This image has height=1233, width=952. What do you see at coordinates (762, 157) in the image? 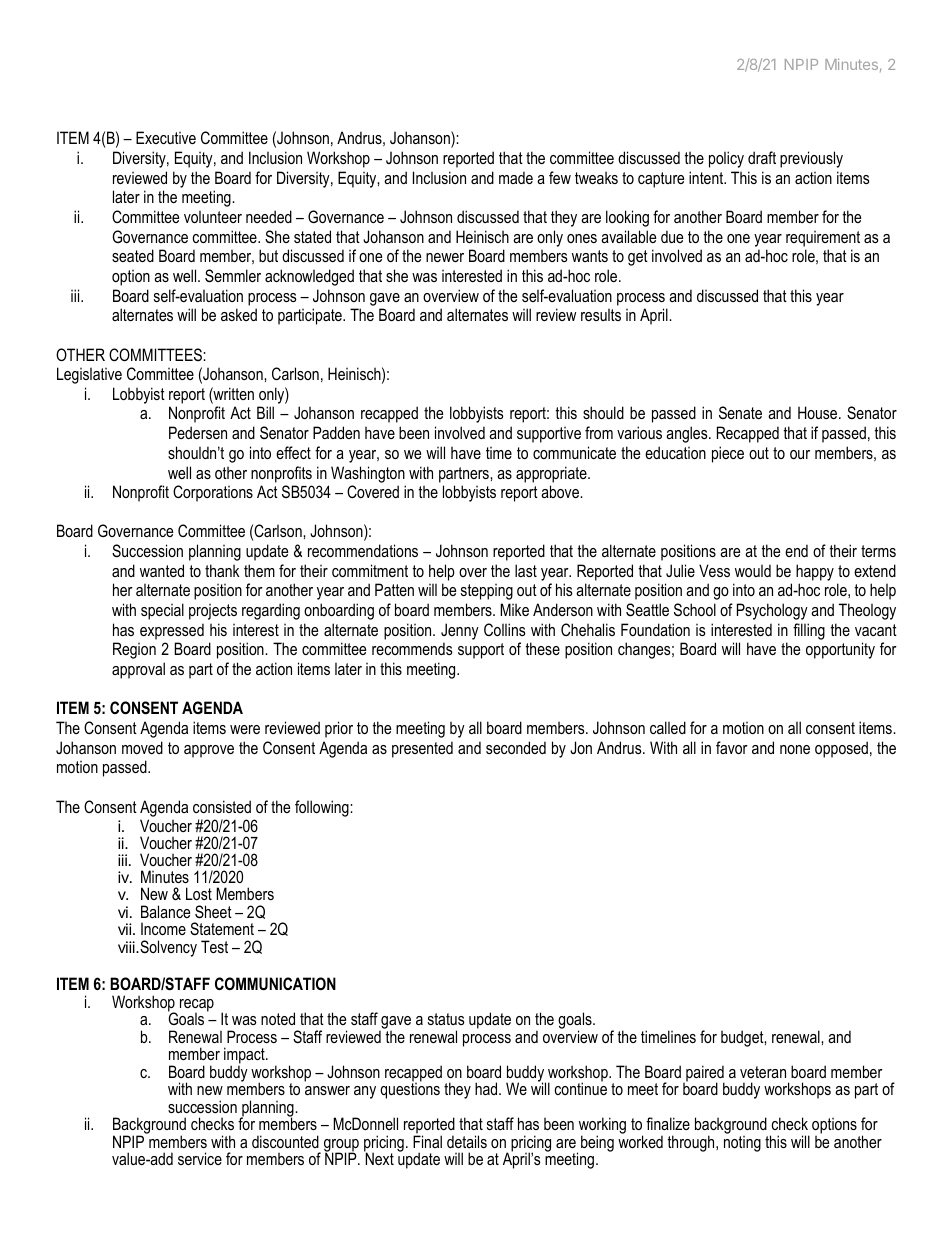
I see `draft` at bounding box center [762, 157].
